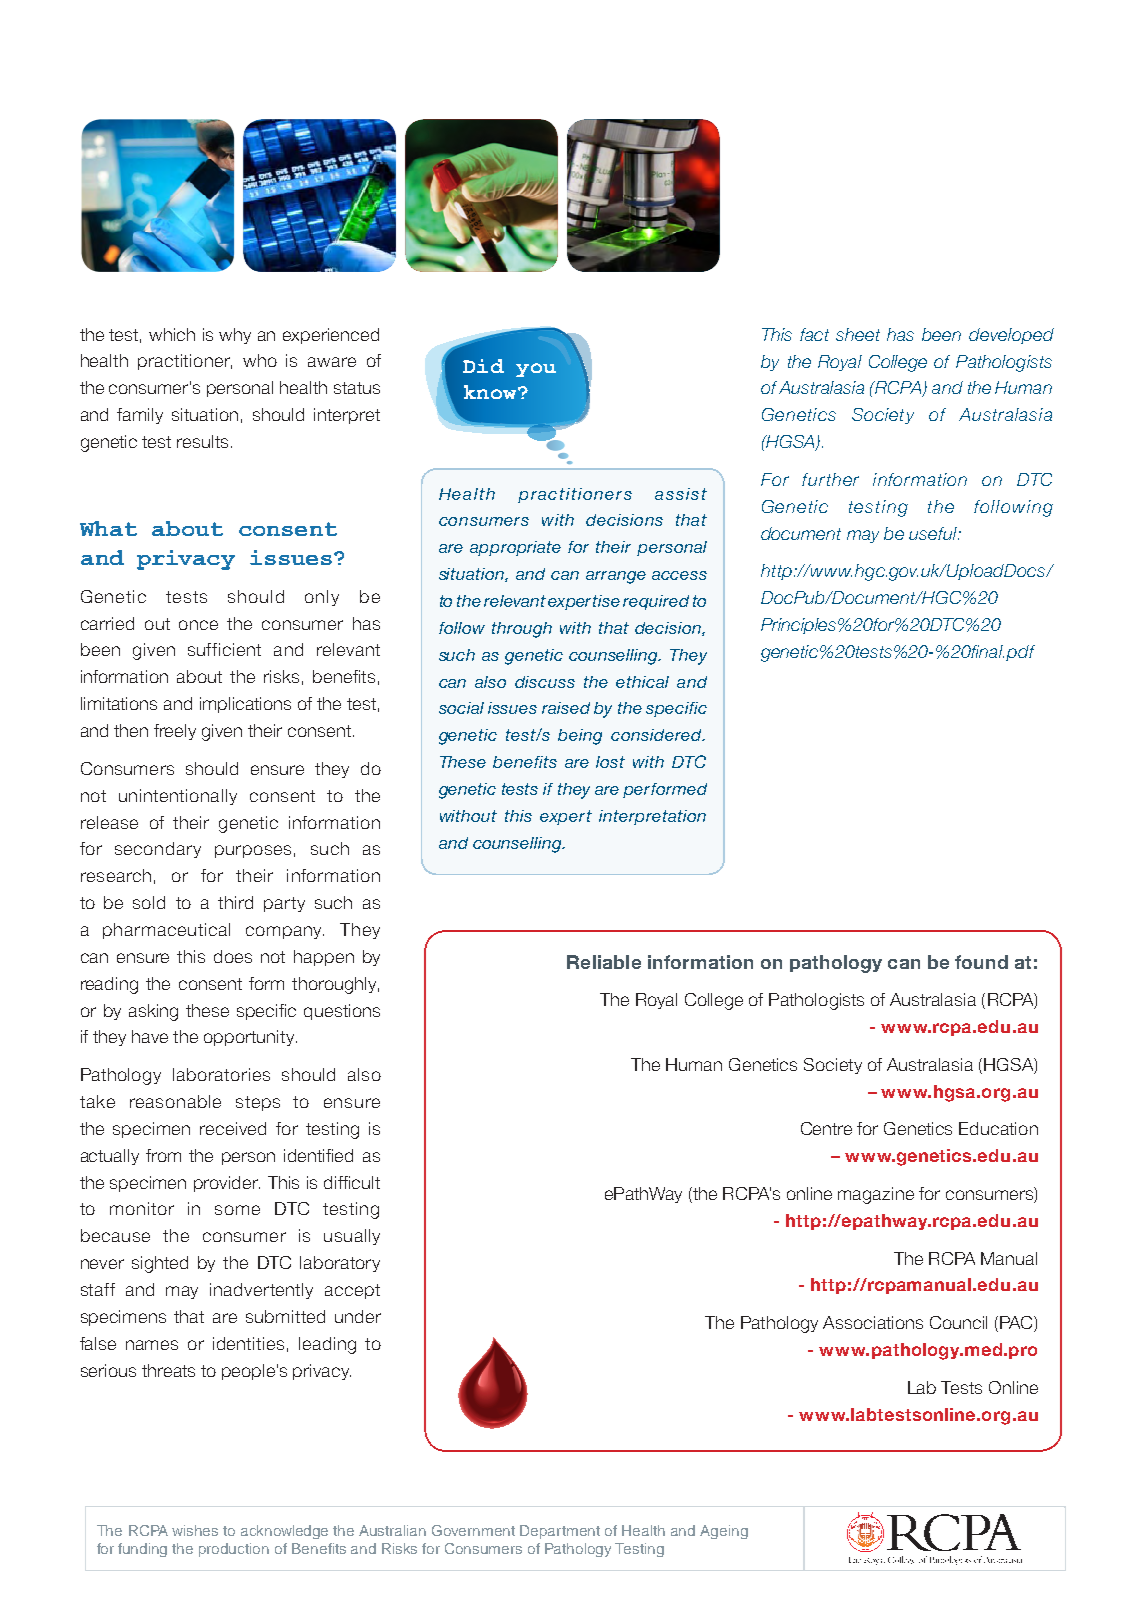 Image resolution: width=1142 pixels, height=1615 pixels. Describe the element at coordinates (352, 1237) in the screenshot. I see `usually` at that location.
